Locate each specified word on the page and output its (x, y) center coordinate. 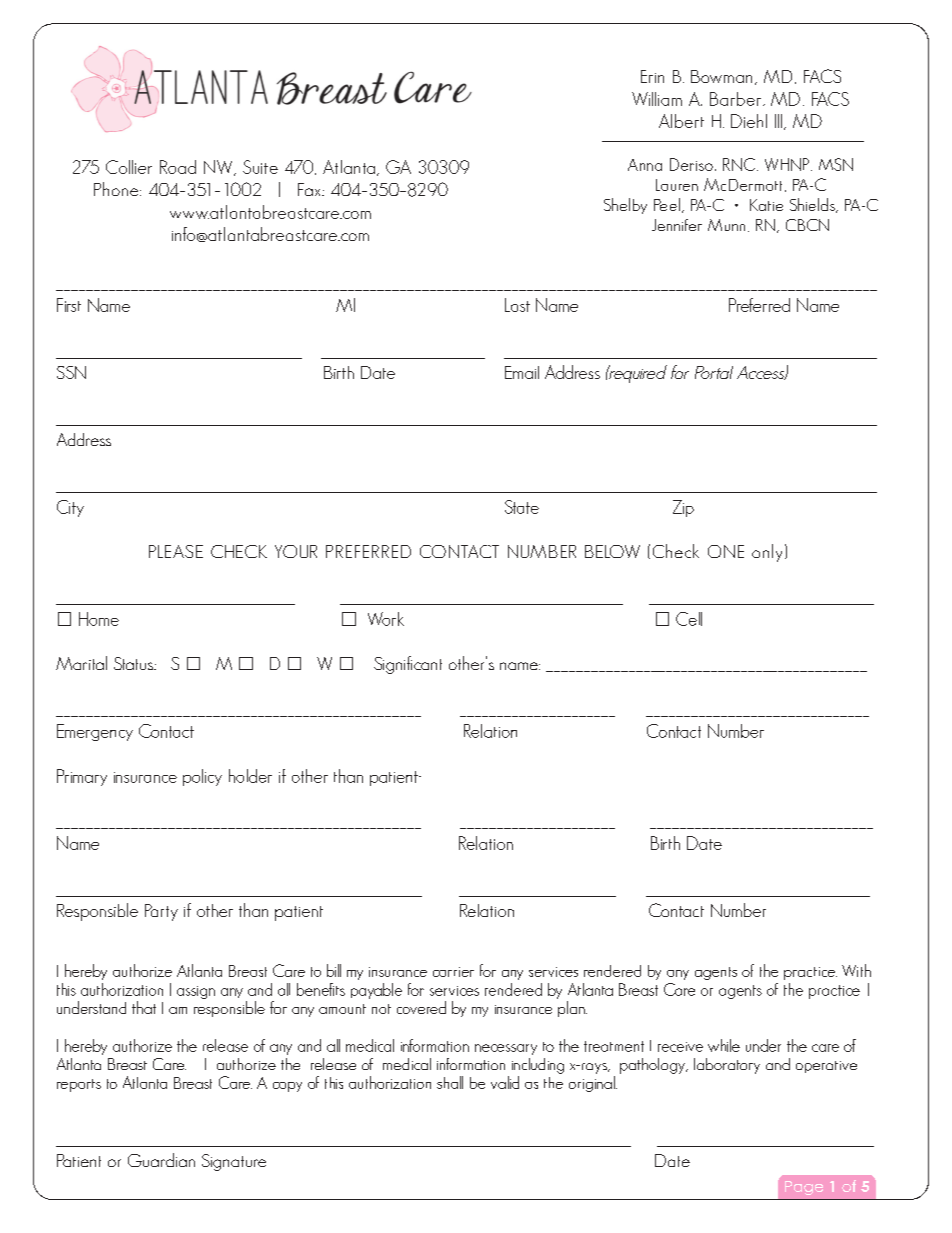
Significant (408, 665)
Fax (310, 189)
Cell (689, 619)
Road (178, 167)
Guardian (161, 1160)
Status (135, 663)
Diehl (749, 121)
